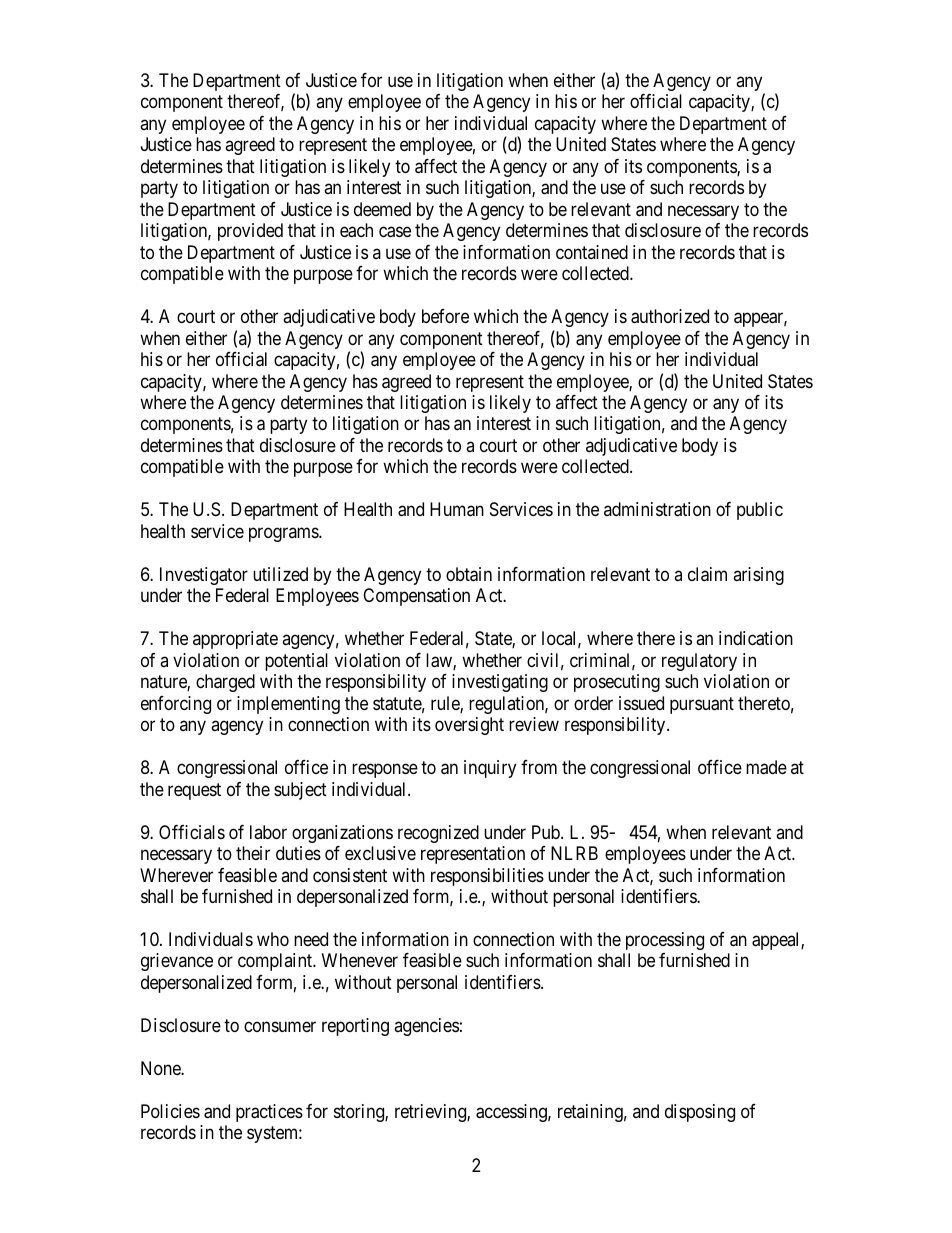 This page has width=952, height=1233. Describe the element at coordinates (395, 232) in the page. I see `case` at that location.
